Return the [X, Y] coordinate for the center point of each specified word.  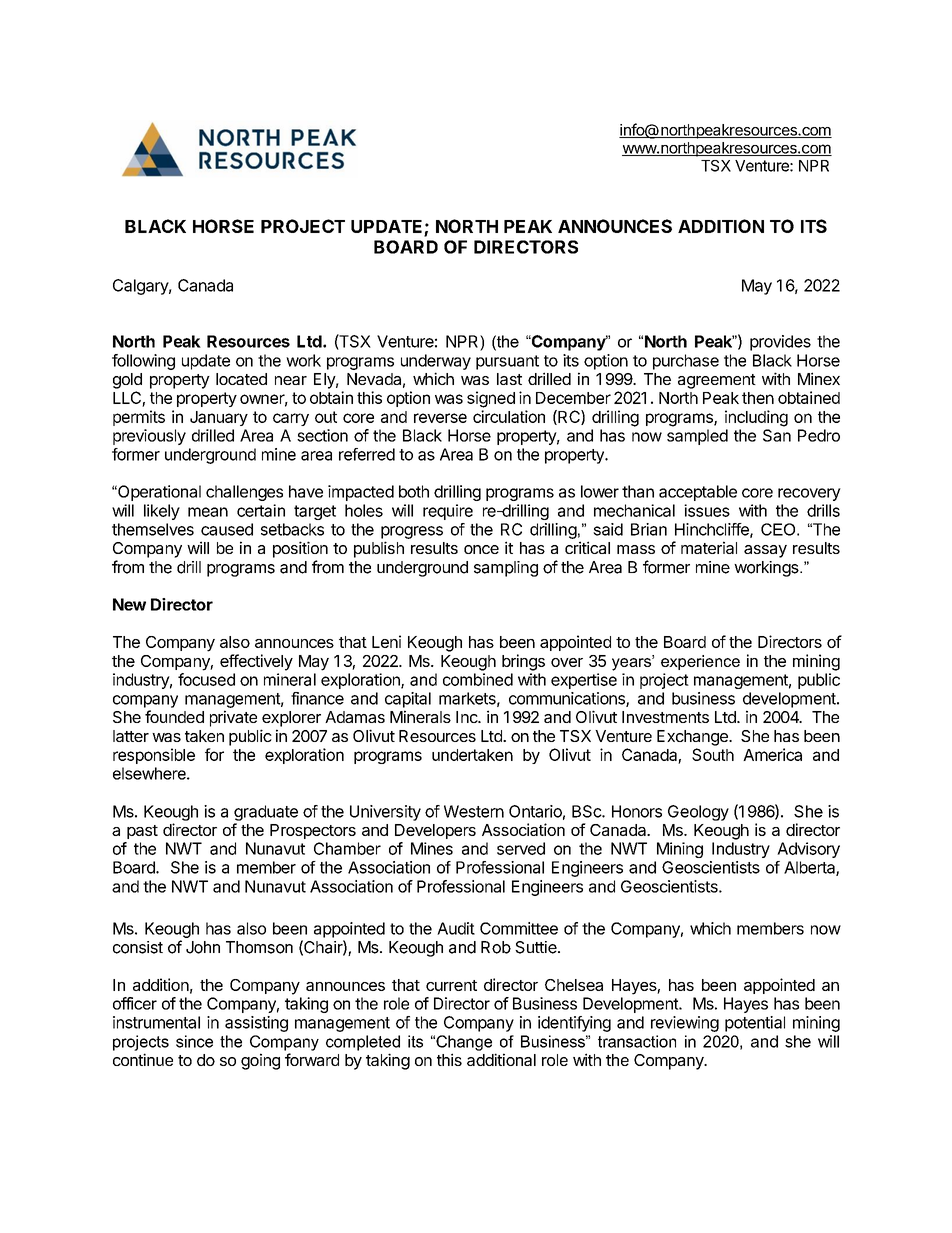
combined [478, 679]
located [241, 379]
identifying [574, 1024]
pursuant [507, 362]
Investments [665, 717]
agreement [717, 381]
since [194, 1041]
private [233, 718]
